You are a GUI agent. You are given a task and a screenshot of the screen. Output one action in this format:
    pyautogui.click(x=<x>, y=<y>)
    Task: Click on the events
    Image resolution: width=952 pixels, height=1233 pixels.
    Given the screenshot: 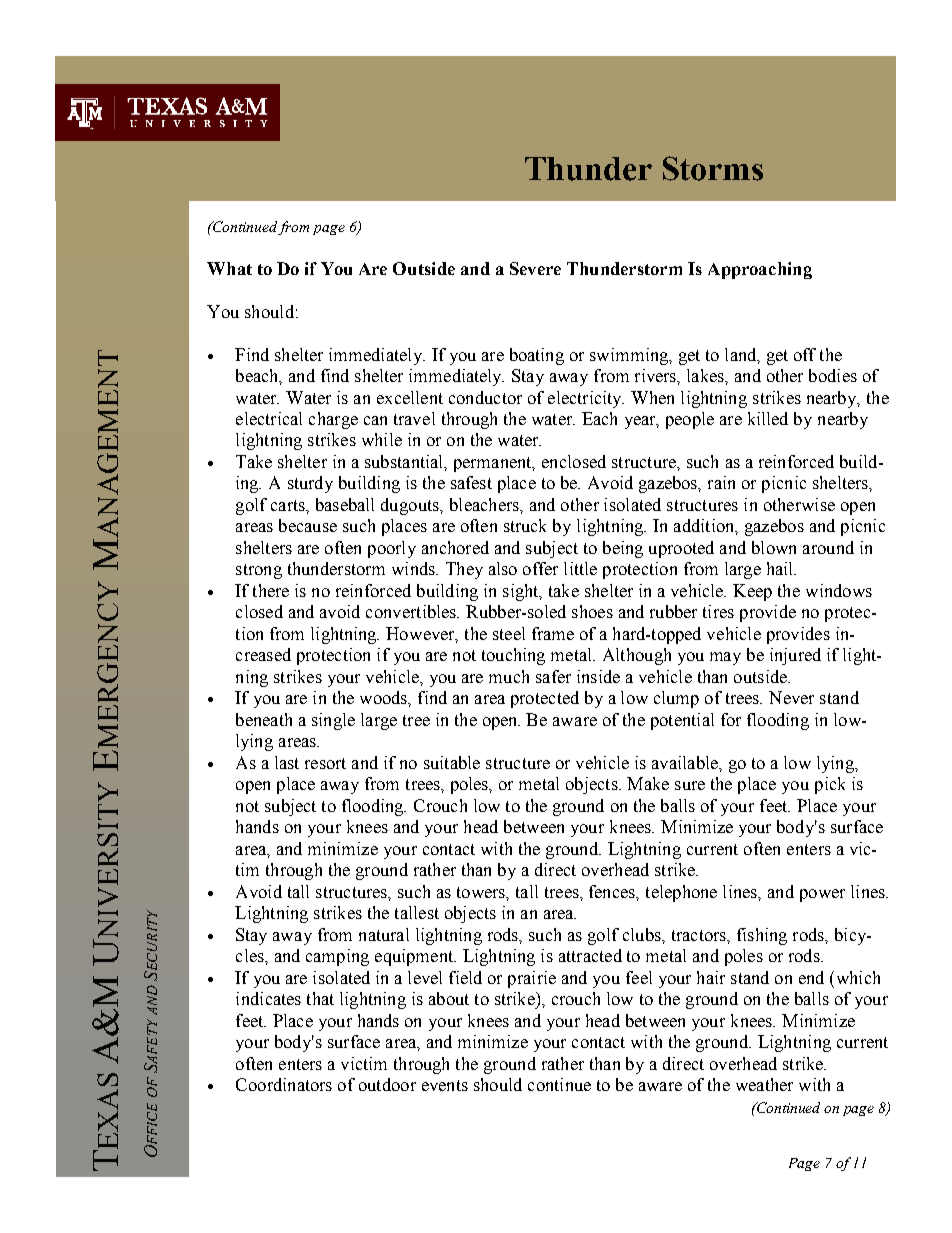 What is the action you would take?
    pyautogui.click(x=445, y=1085)
